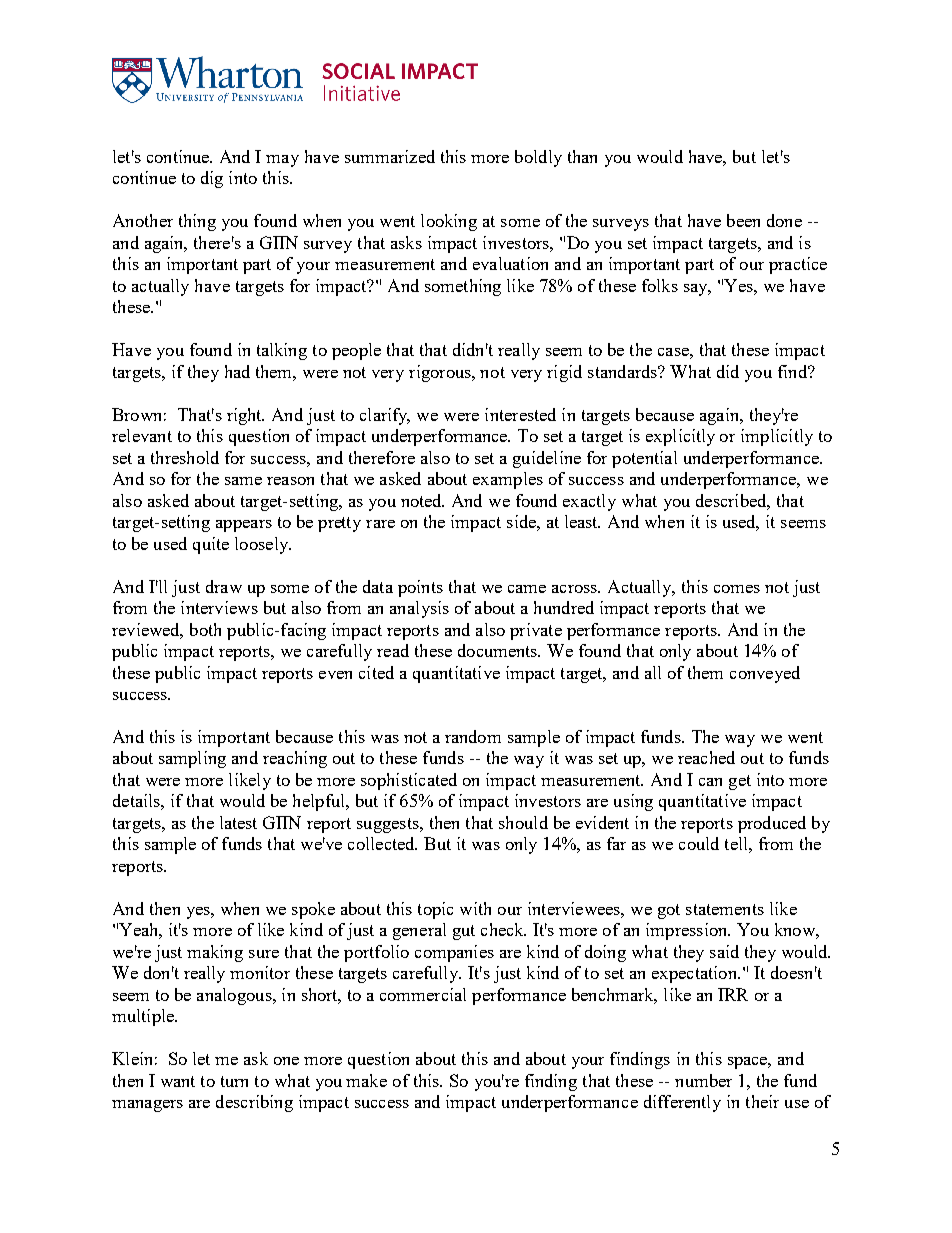 This screenshot has height=1233, width=952. Describe the element at coordinates (205, 629) in the screenshot. I see `both` at that location.
